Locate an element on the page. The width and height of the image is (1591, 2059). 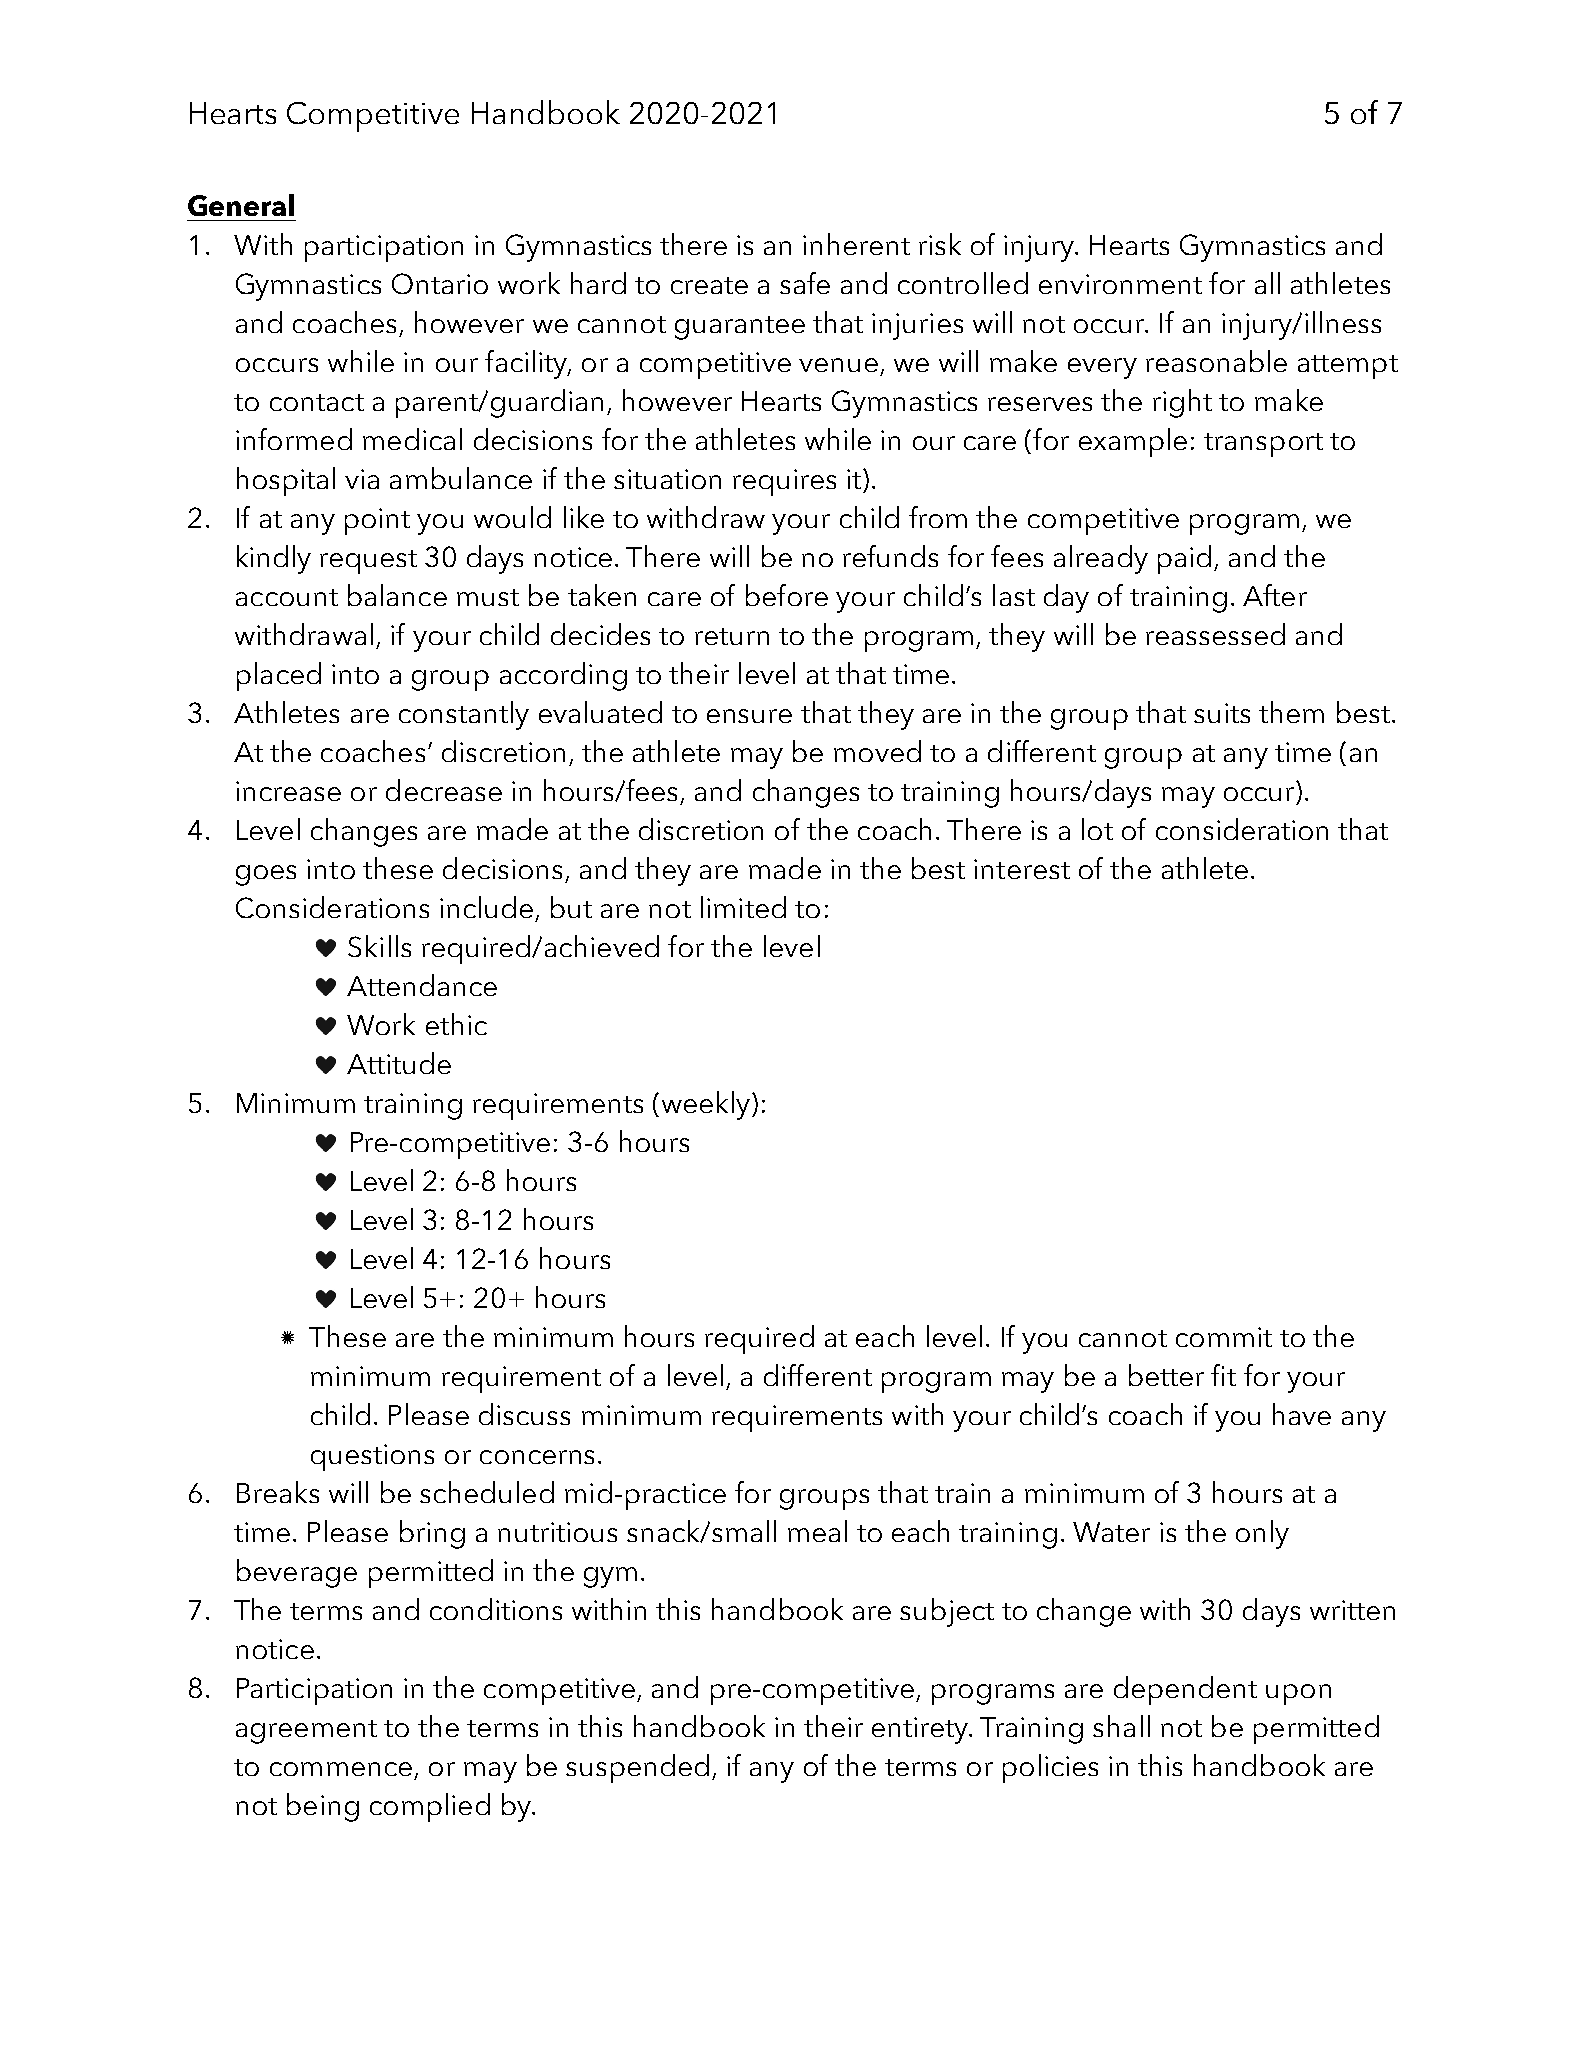
environment is located at coordinates (1120, 284).
